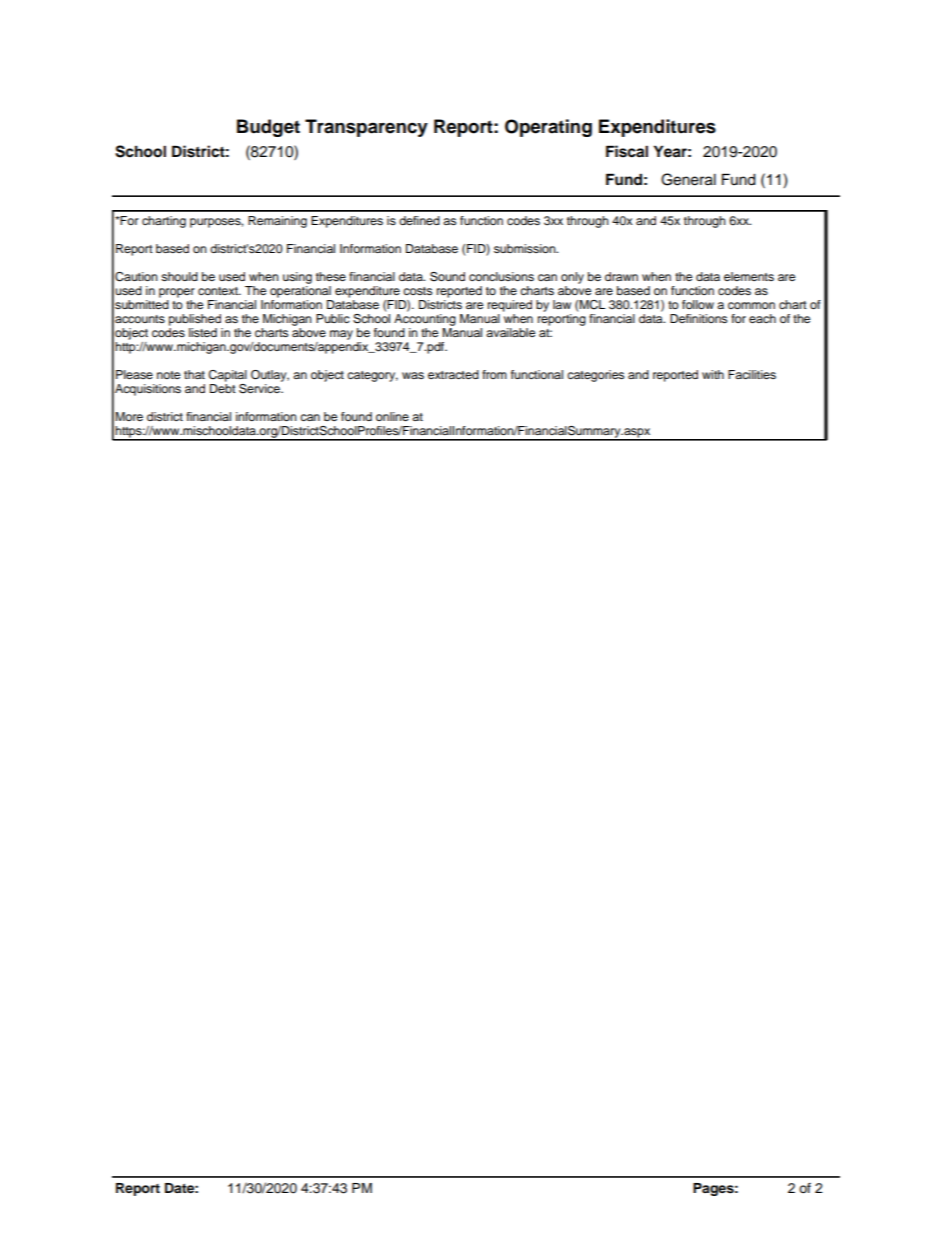 Image resolution: width=952 pixels, height=1233 pixels. Describe the element at coordinates (627, 151) in the screenshot. I see `Fiscal` at that location.
